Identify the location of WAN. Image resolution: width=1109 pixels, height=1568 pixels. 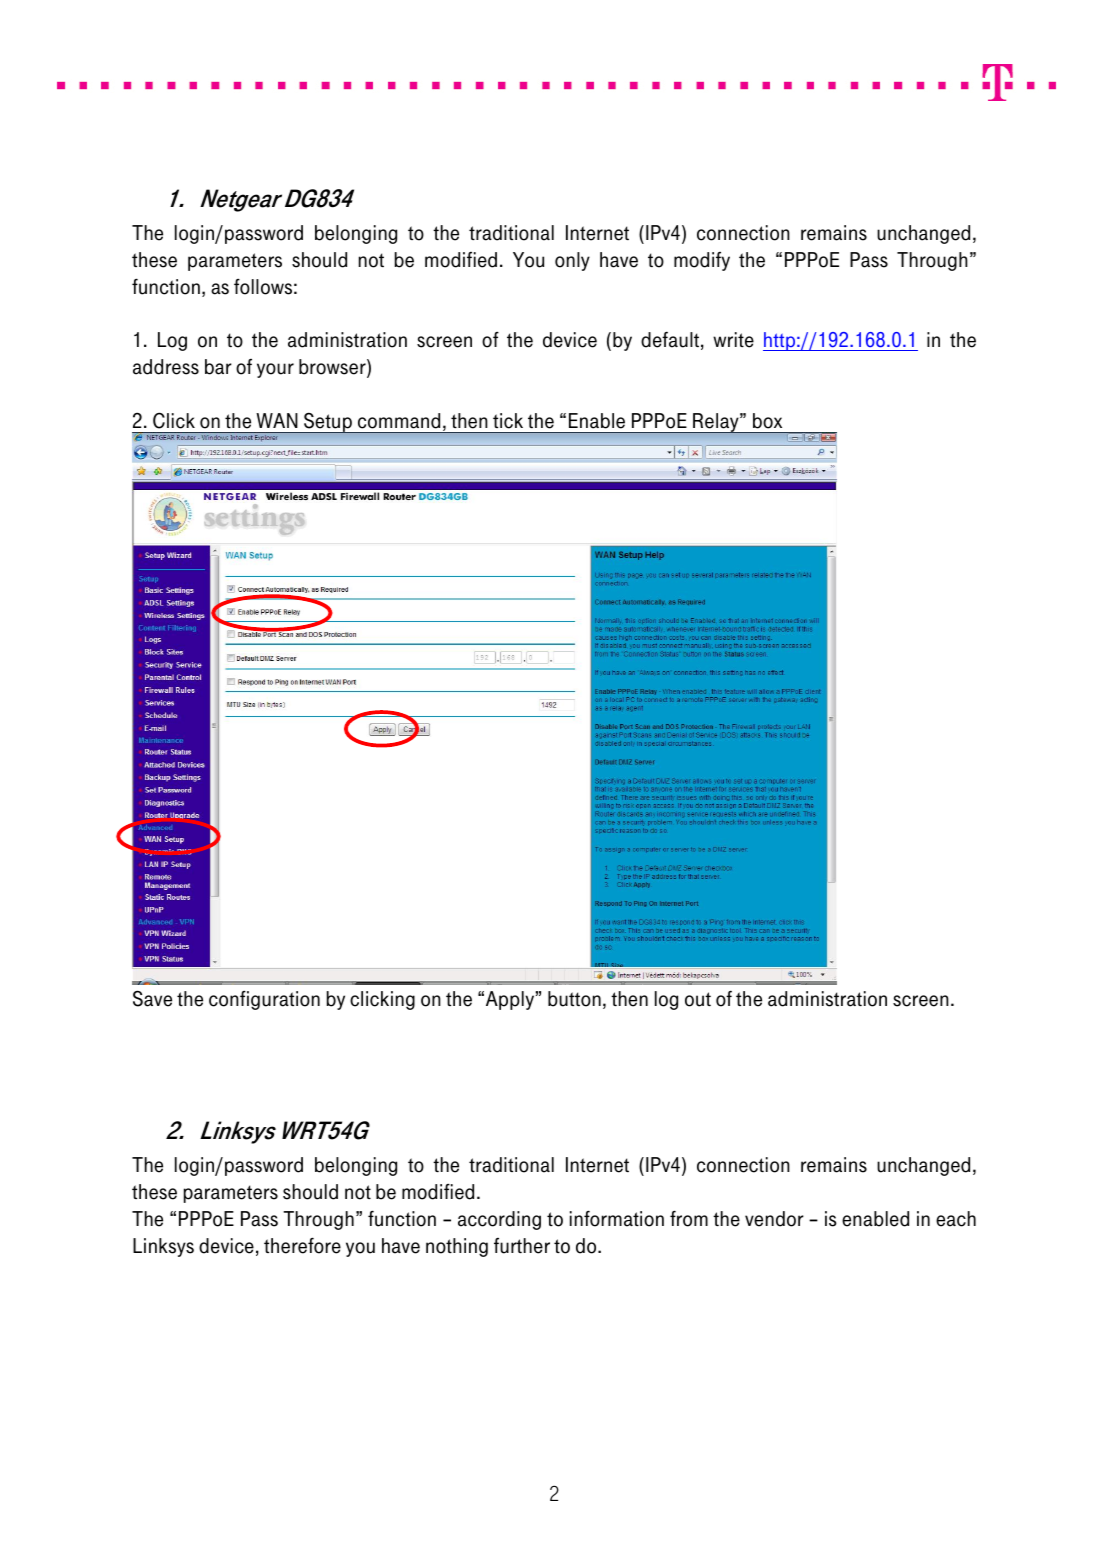
(277, 420).
